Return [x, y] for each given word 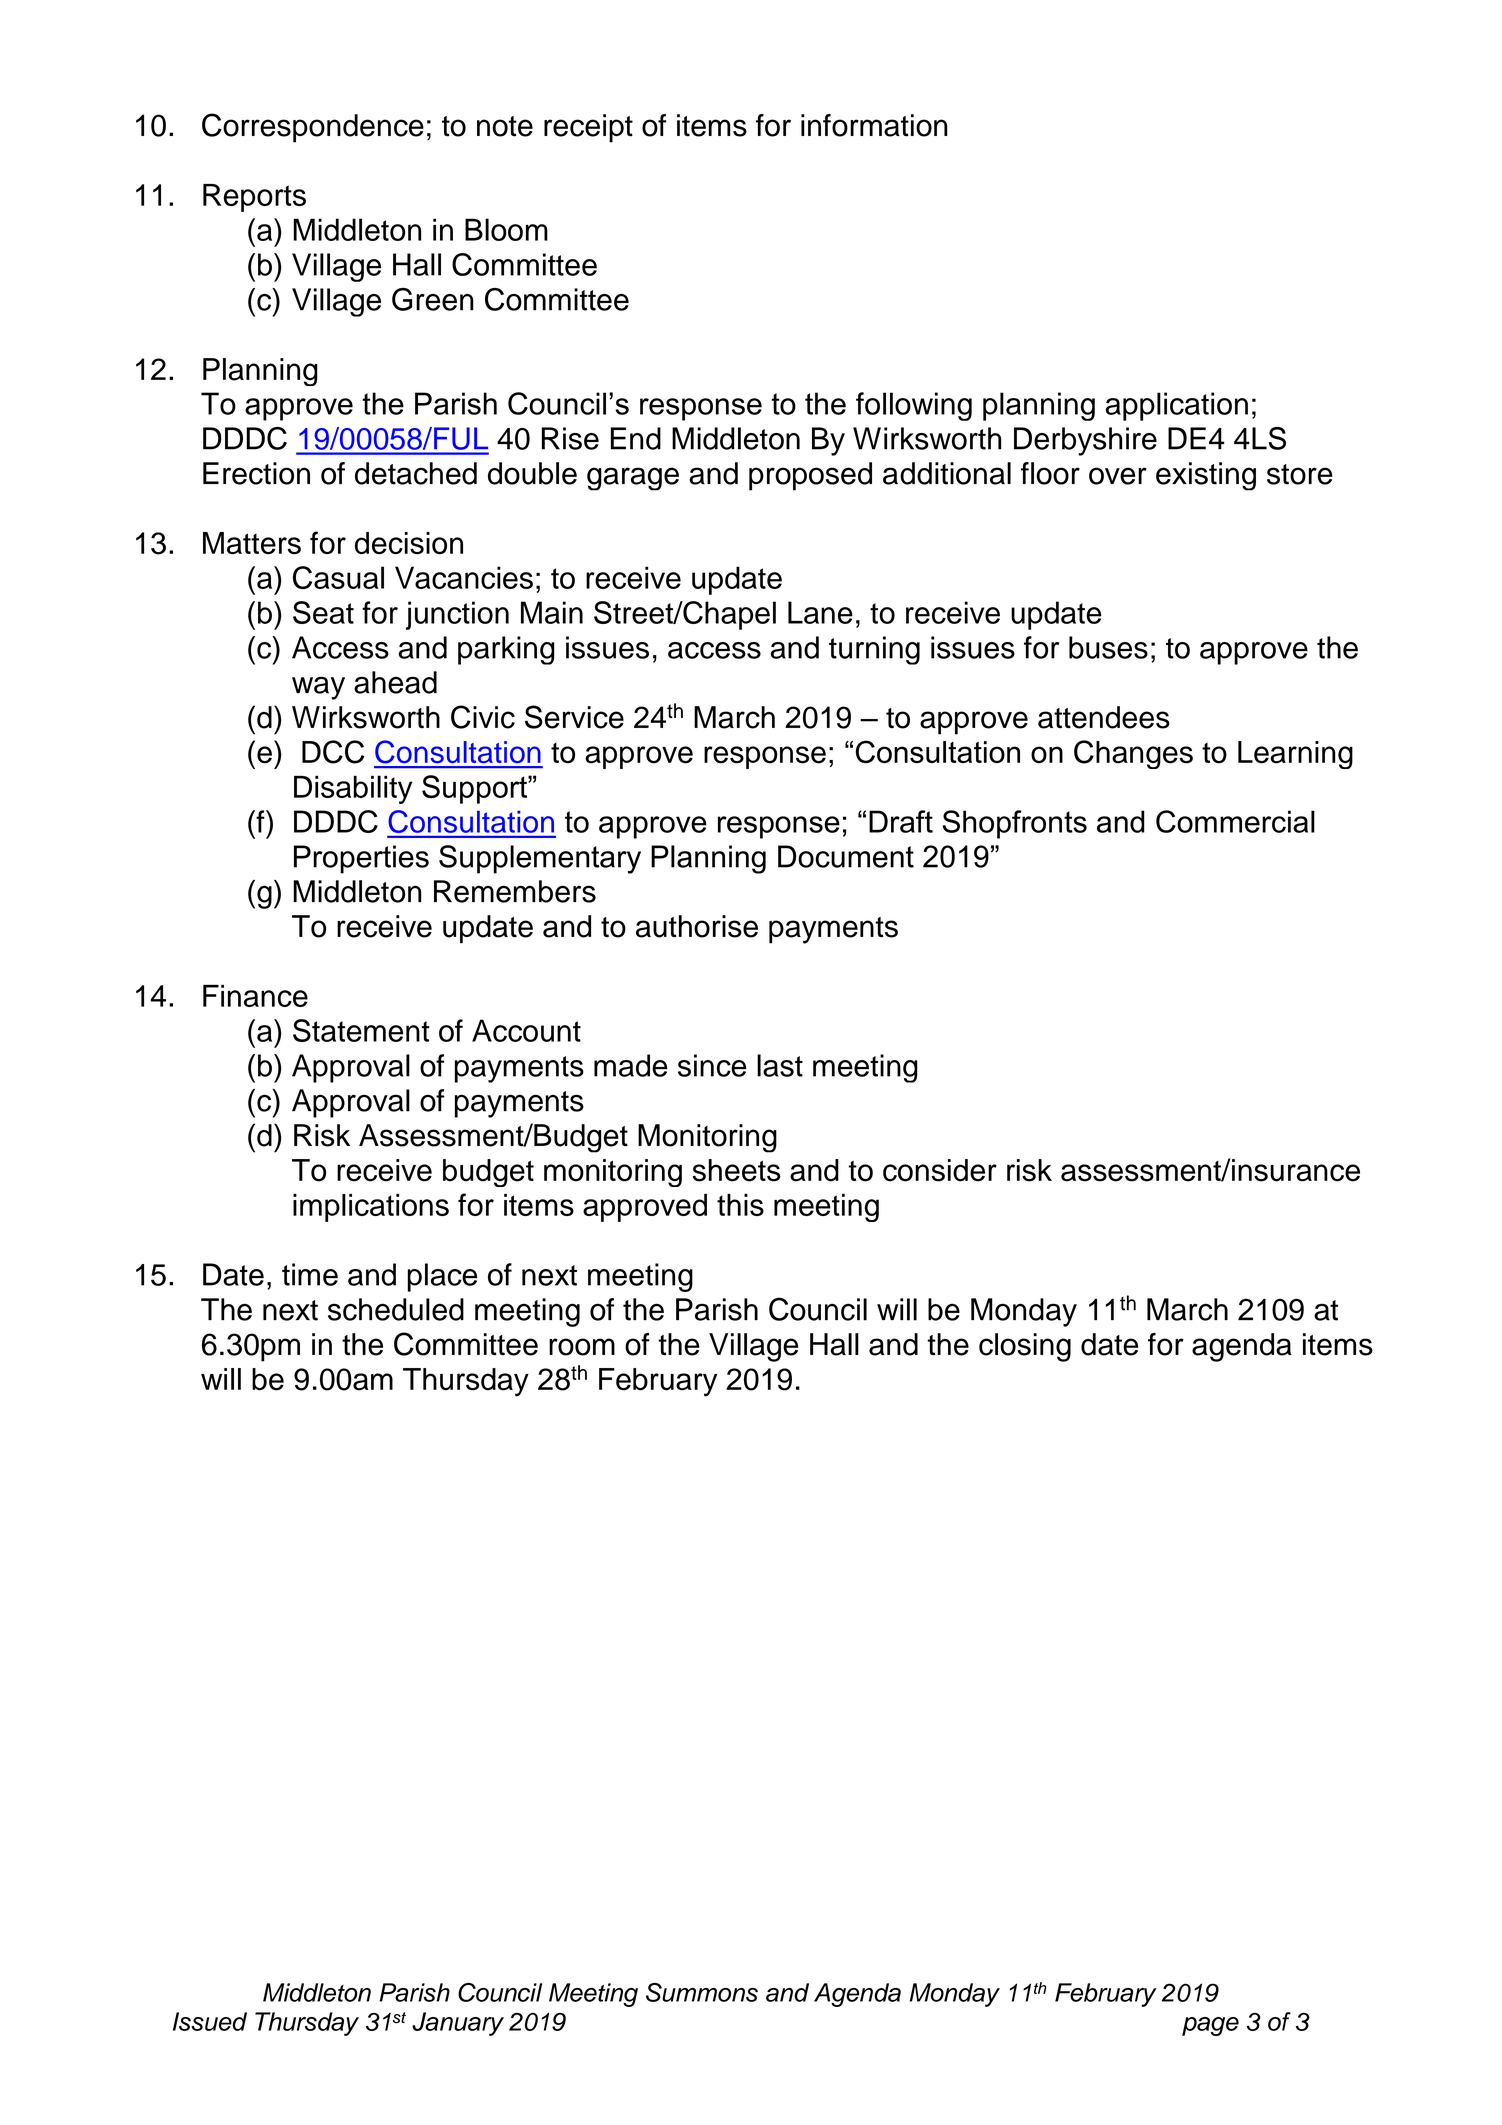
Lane [820, 612]
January [458, 2024]
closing [1025, 1347]
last [780, 1065]
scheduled [396, 1309]
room [582, 1347]
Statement [361, 1030]
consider [940, 1170]
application [1176, 406]
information [874, 125]
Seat [323, 612]
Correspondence [313, 128]
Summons [702, 1992]
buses [1108, 647]
